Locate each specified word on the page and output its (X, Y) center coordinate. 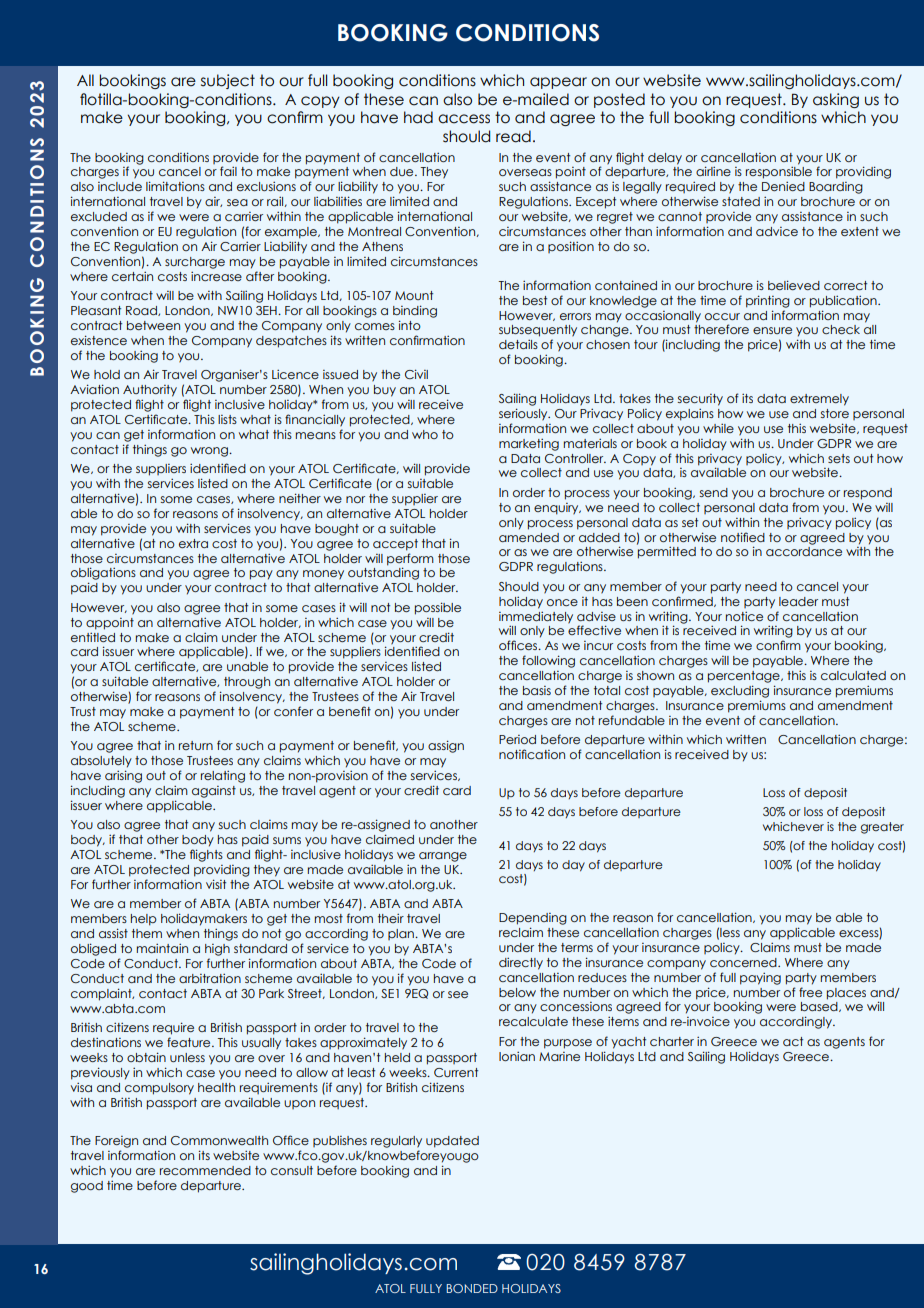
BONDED (472, 1288)
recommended (205, 1170)
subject (228, 81)
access (464, 119)
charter (672, 1041)
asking (836, 100)
